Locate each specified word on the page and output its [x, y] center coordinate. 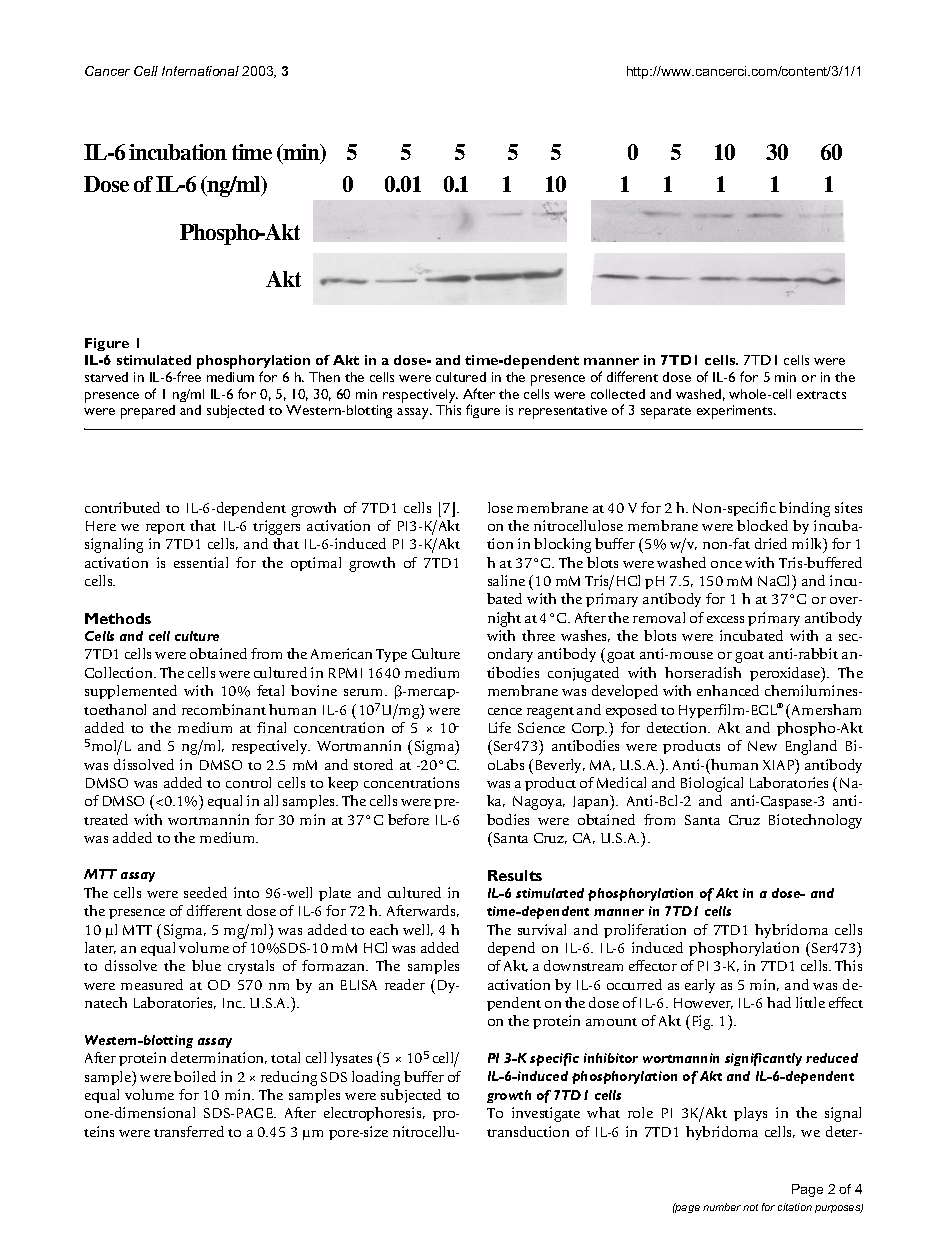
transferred [189, 1131]
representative [563, 412]
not [750, 1207]
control [248, 782]
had [779, 1002]
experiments [736, 412]
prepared [148, 412]
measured [152, 984]
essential [201, 562]
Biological [712, 784]
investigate [546, 1114]
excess [725, 619]
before [408, 819]
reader [405, 984]
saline [506, 580]
